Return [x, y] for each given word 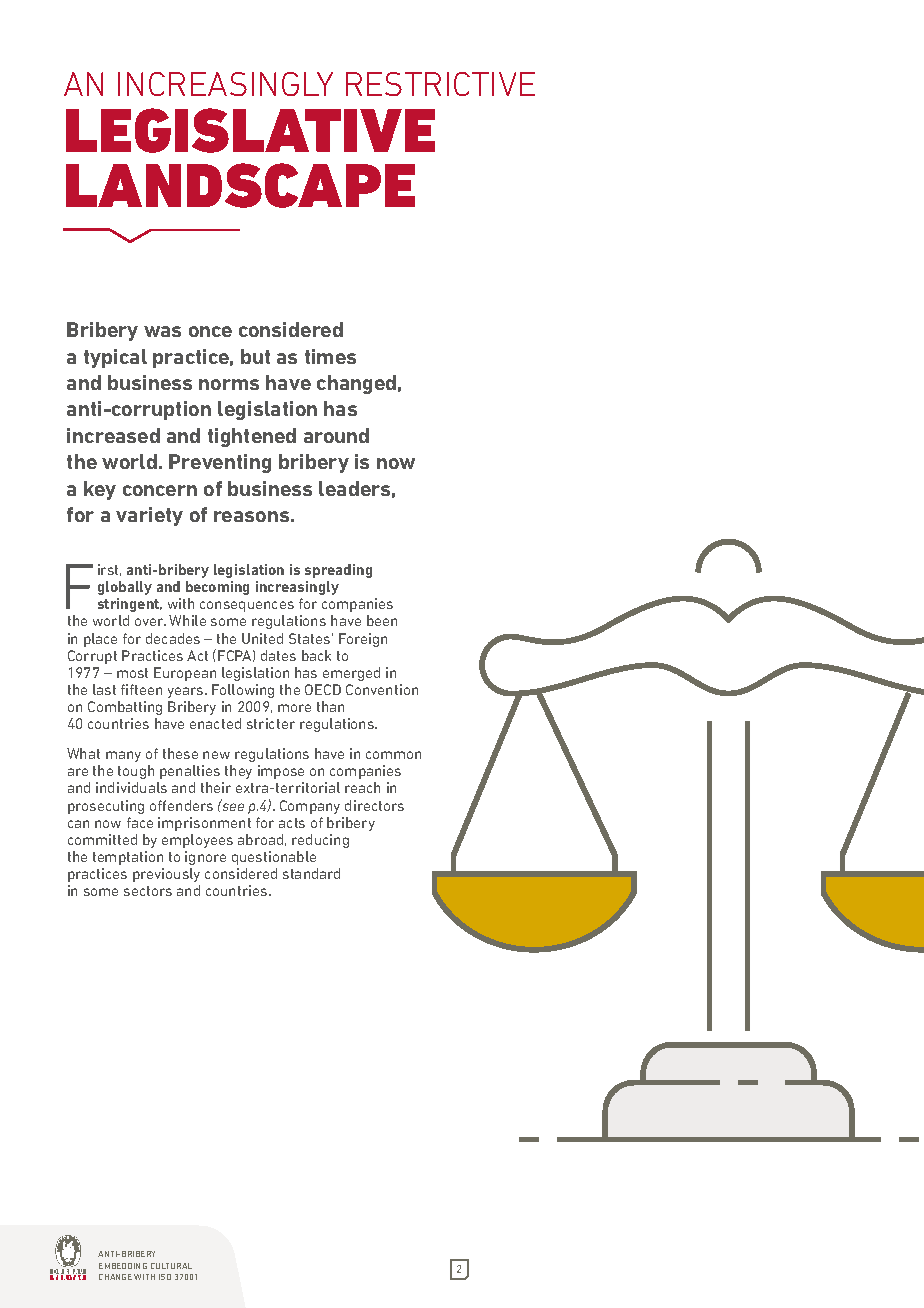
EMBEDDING [123, 1266]
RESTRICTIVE [440, 84]
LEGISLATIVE [250, 130]
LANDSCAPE [240, 185]
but [255, 356]
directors [374, 805]
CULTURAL [171, 1266]
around [336, 435]
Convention [382, 689]
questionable [274, 858]
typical [115, 358]
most [132, 673]
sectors [148, 891]
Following [243, 691]
